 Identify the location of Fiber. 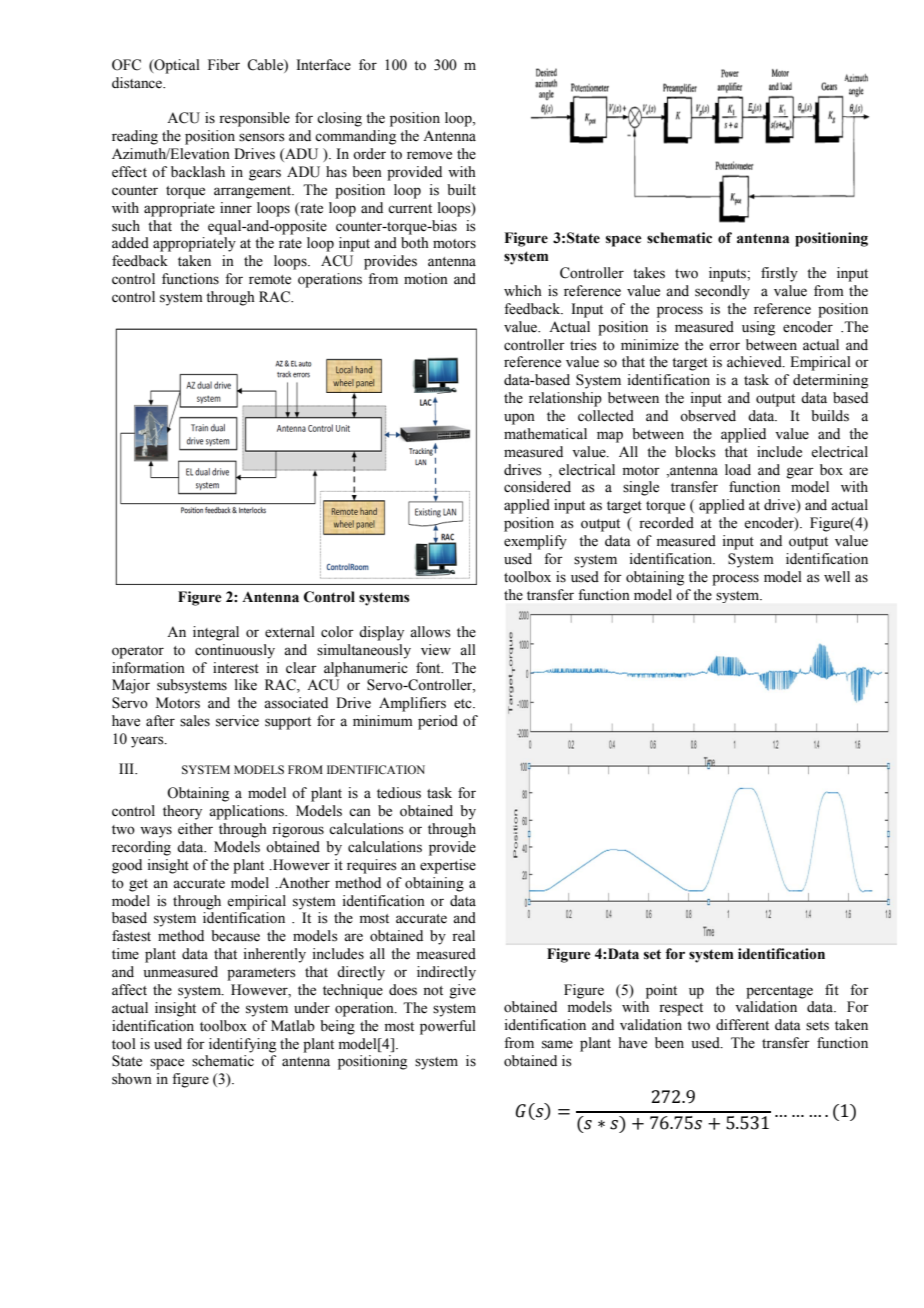
(224, 65).
